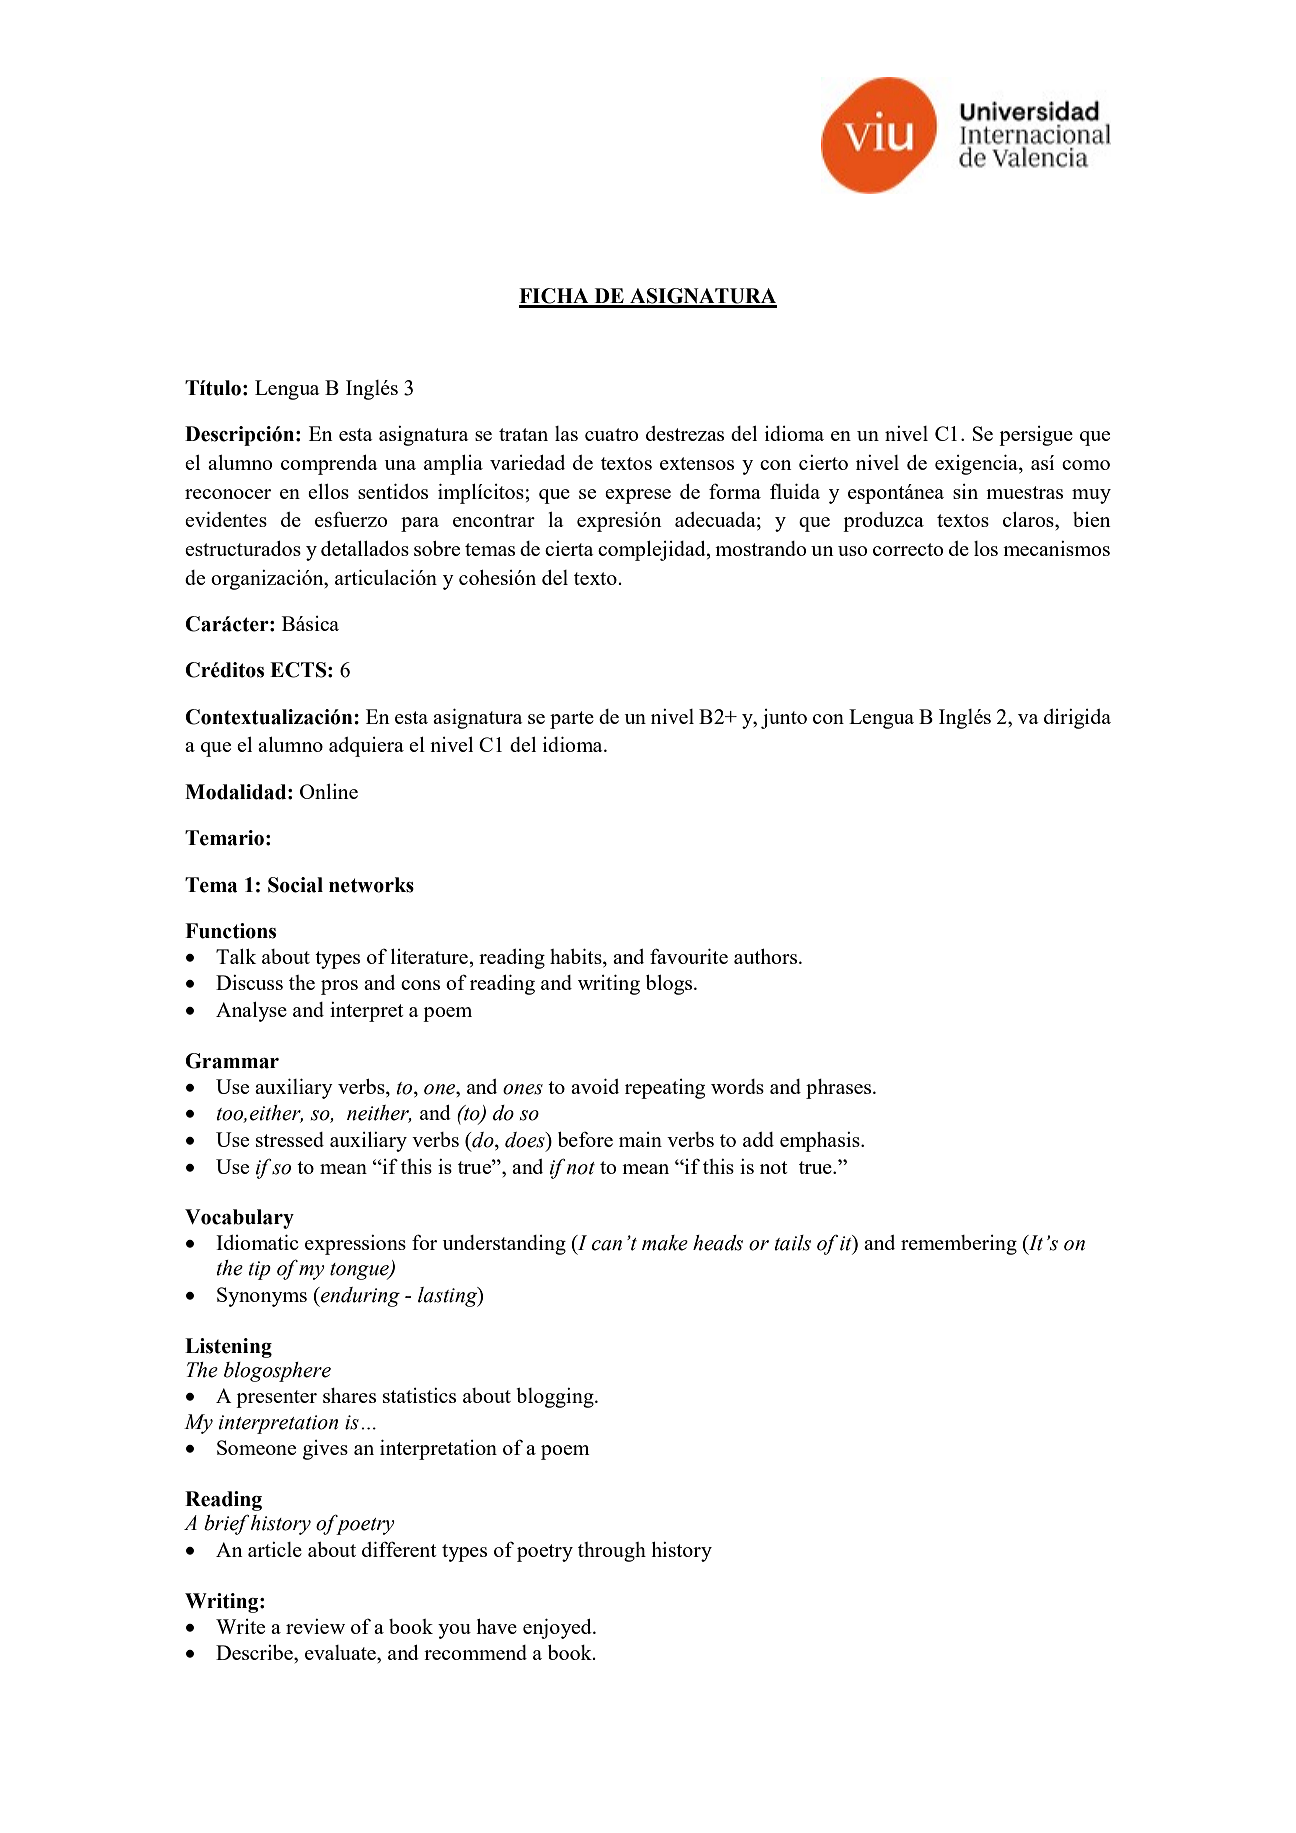 This page has height=1833, width=1296. I want to click on ellos, so click(328, 491).
